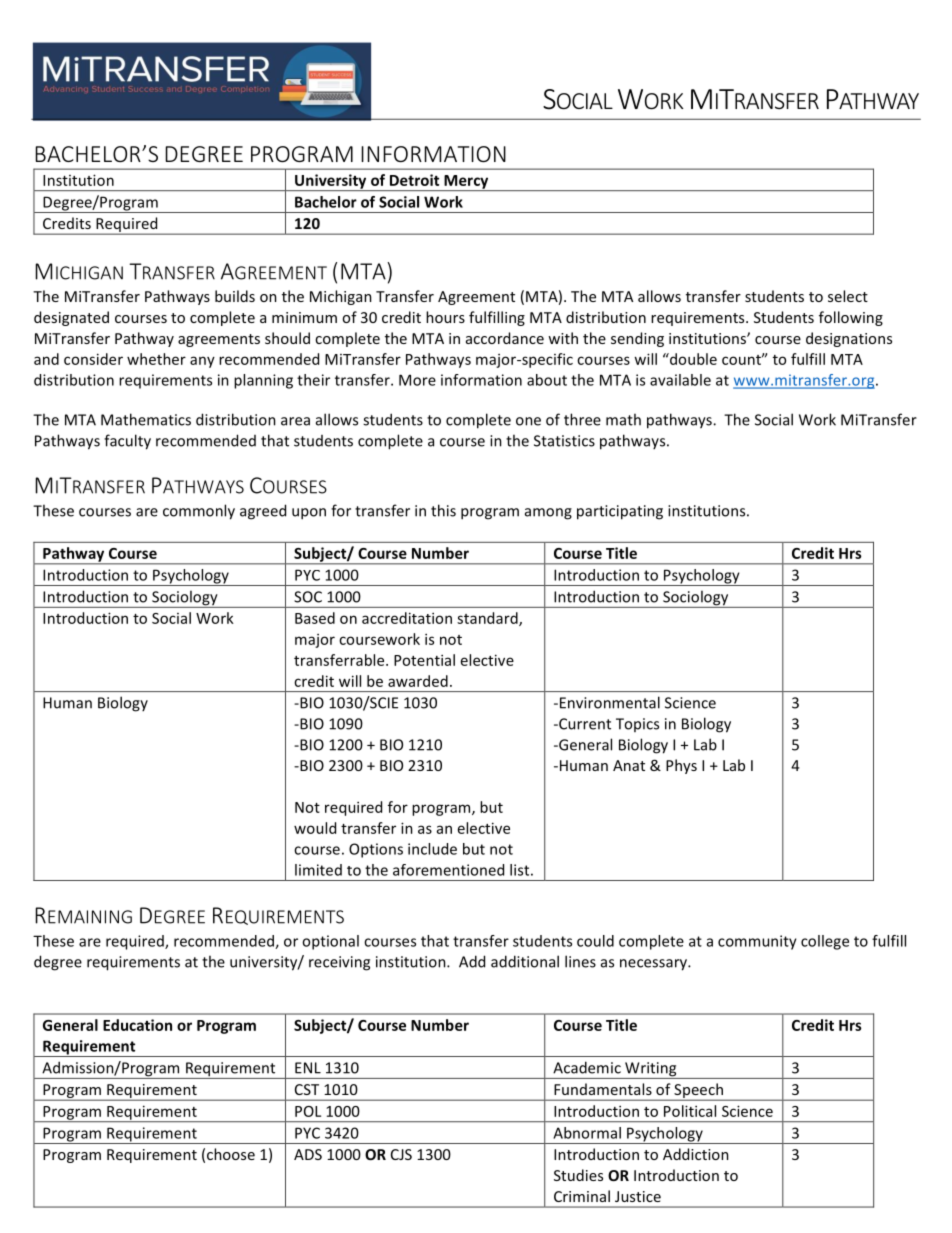 The height and width of the screenshot is (1233, 952). What do you see at coordinates (199, 512) in the screenshot?
I see `commonly` at bounding box center [199, 512].
